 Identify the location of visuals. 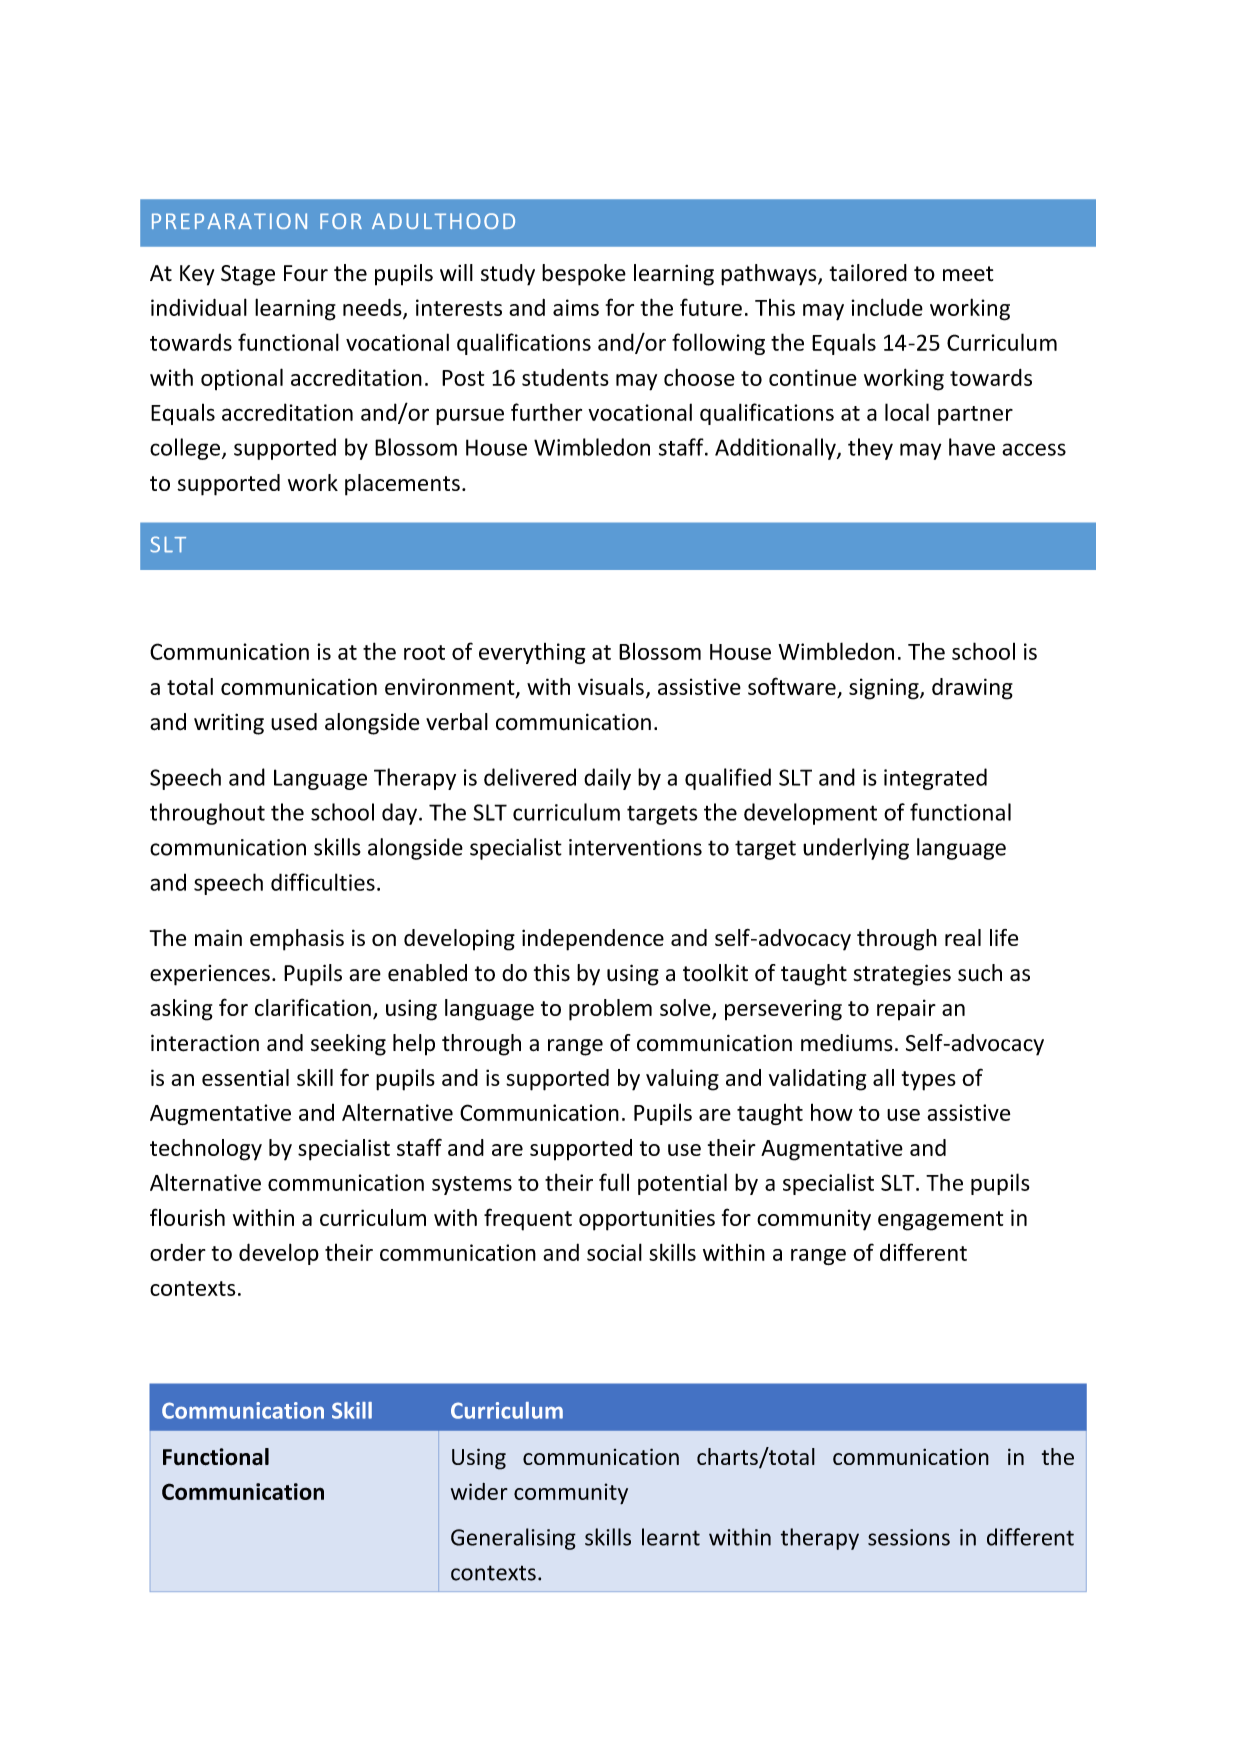
(611, 686).
